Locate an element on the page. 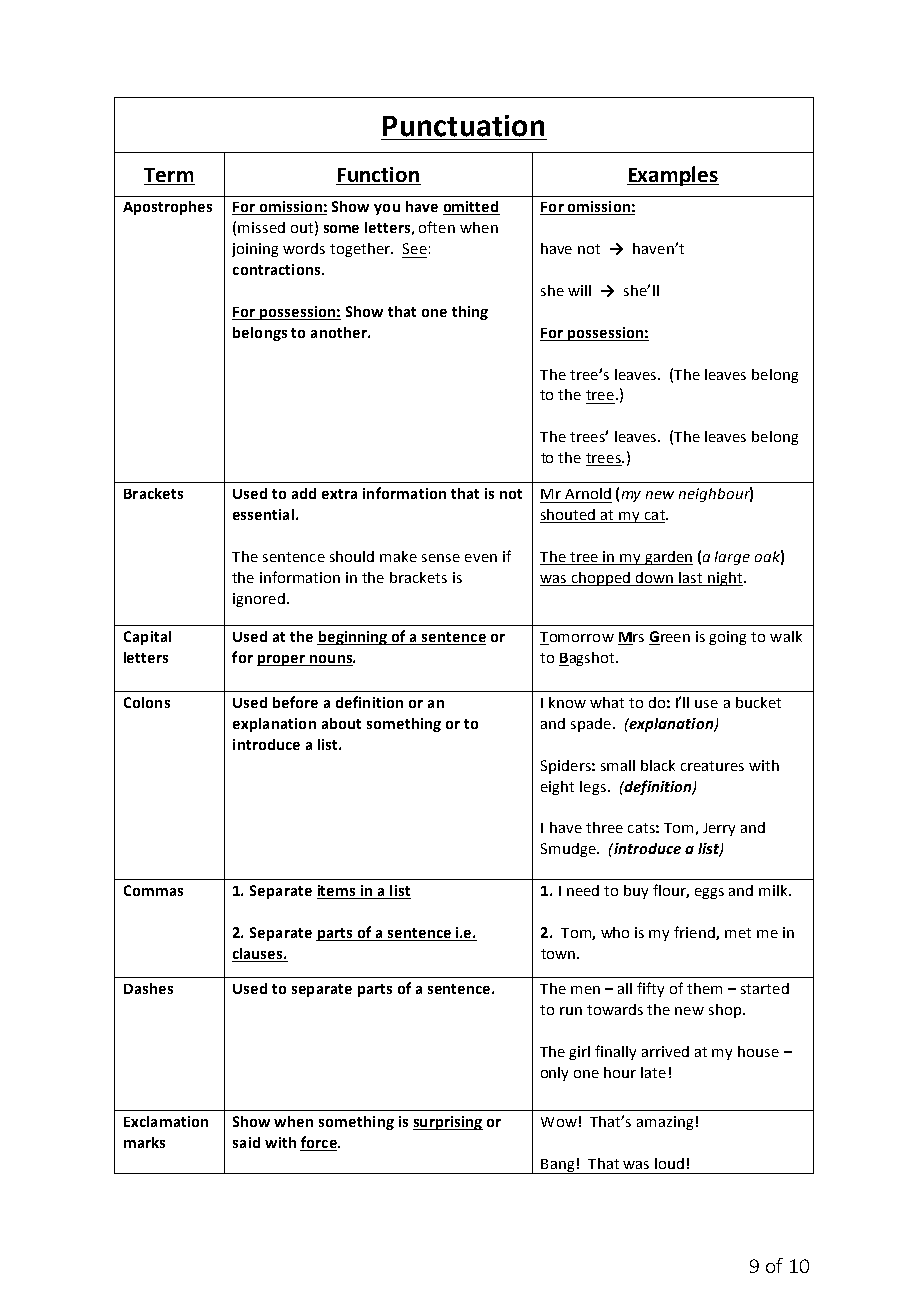  town is located at coordinates (559, 954).
